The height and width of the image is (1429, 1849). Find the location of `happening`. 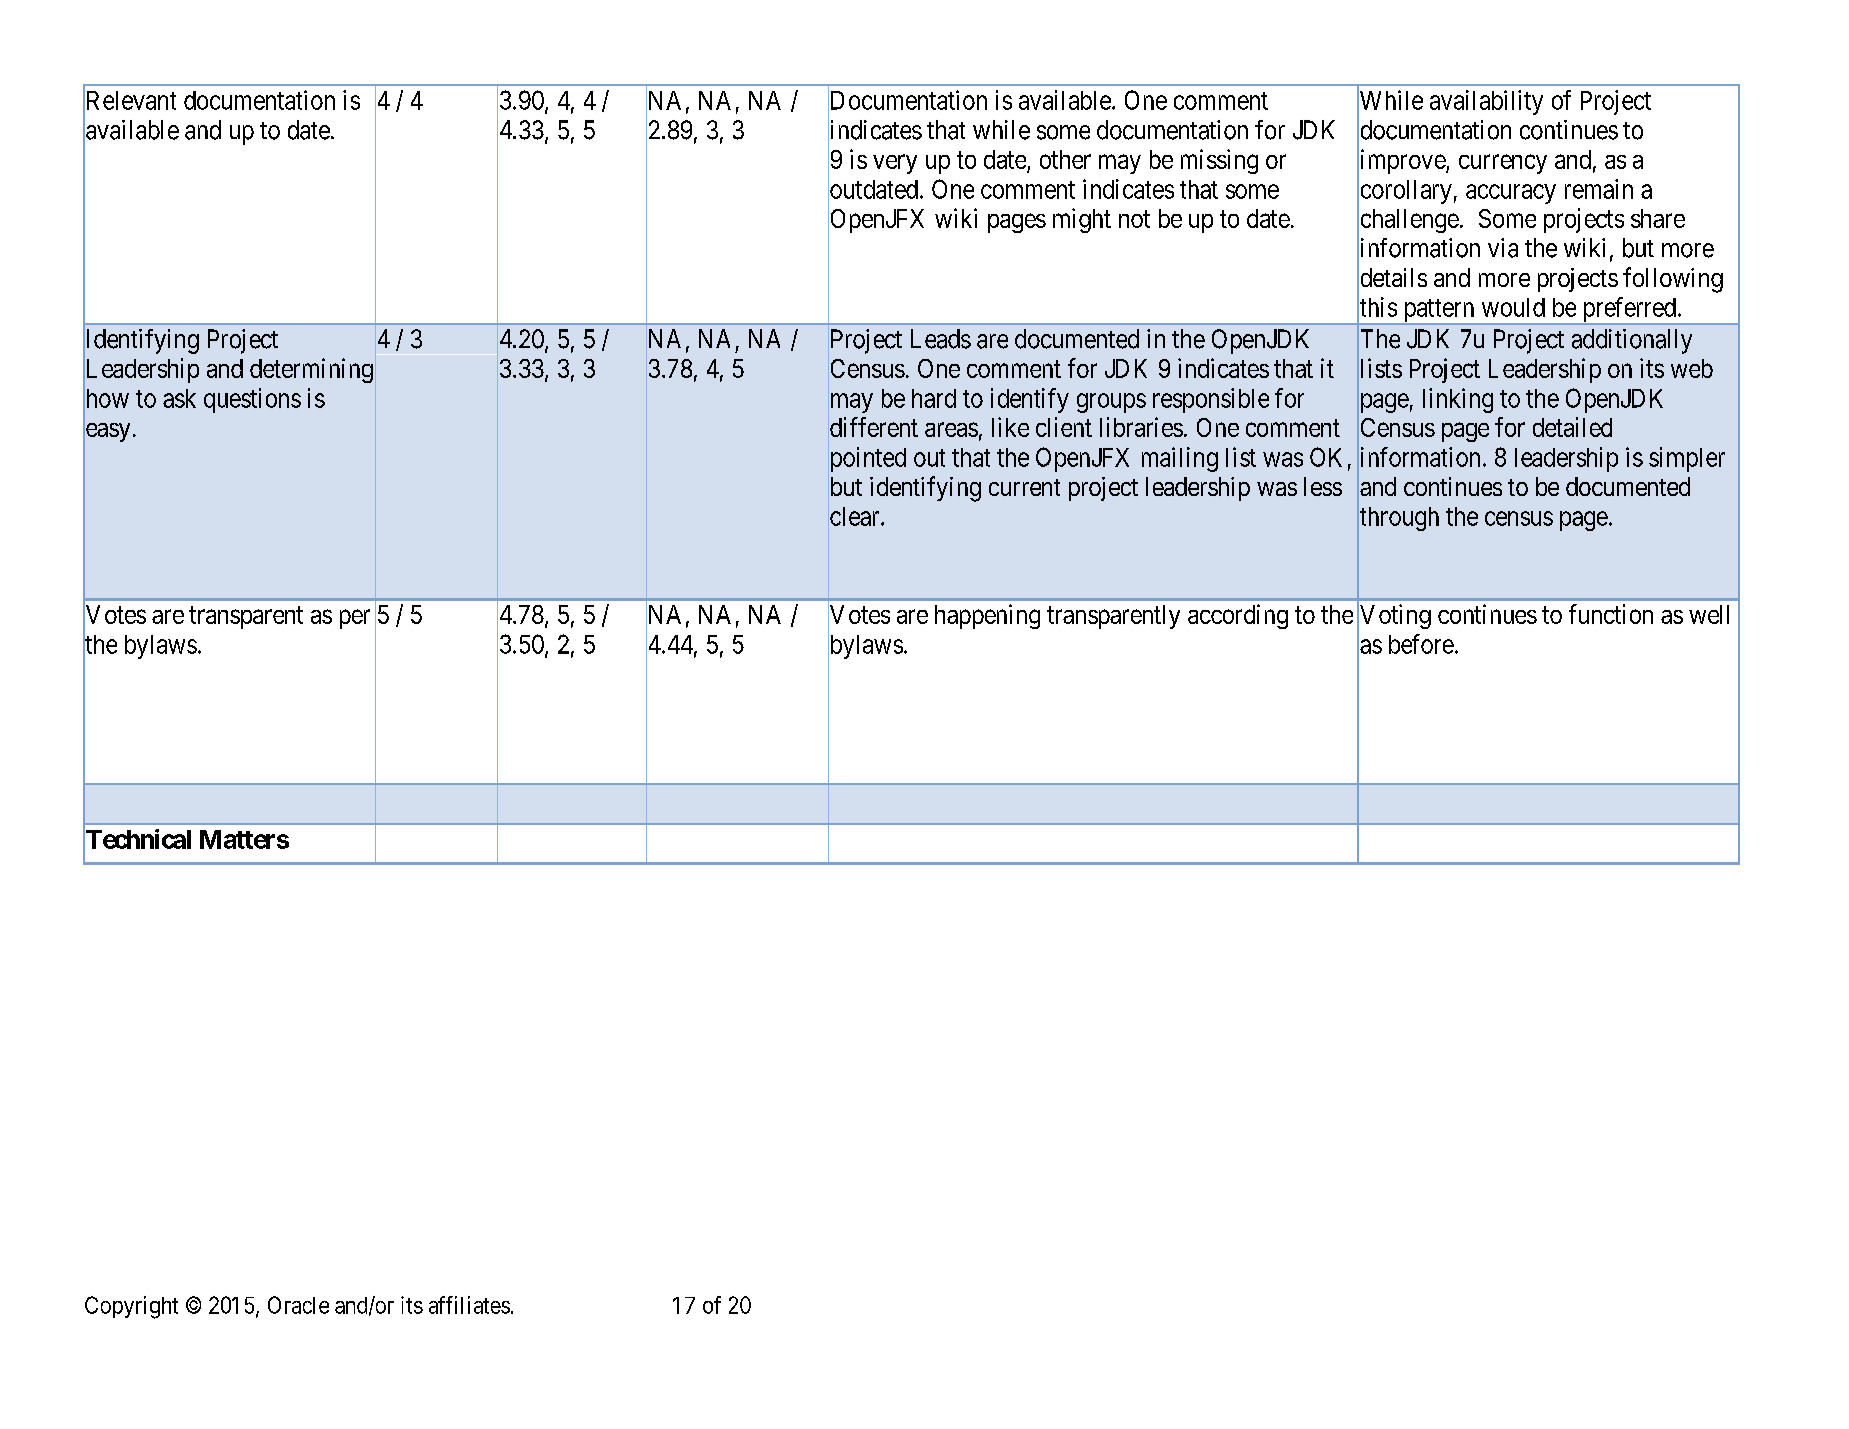

happening is located at coordinates (987, 616).
